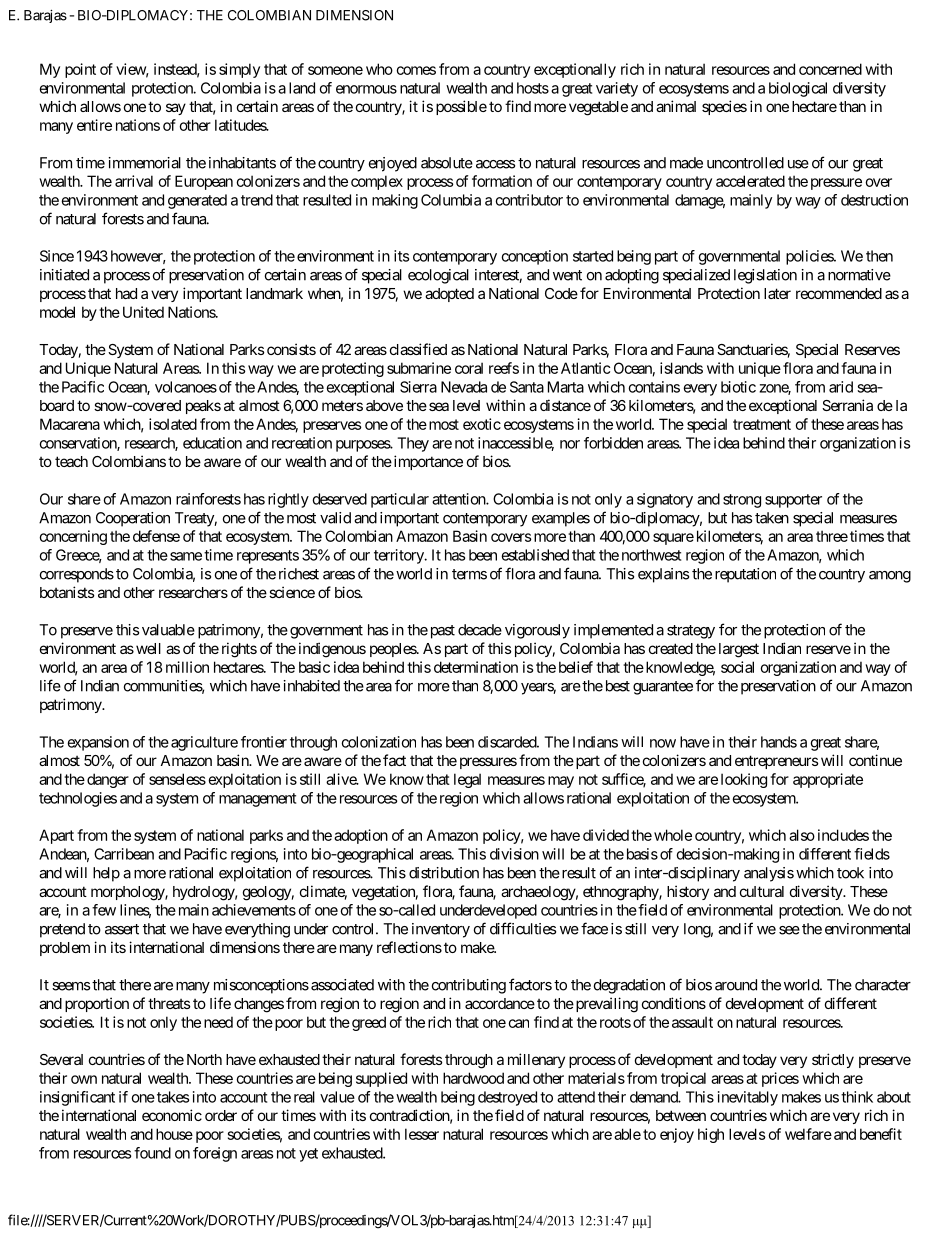 This screenshot has height=1233, width=952. What do you see at coordinates (480, 630) in the screenshot?
I see `decade` at bounding box center [480, 630].
